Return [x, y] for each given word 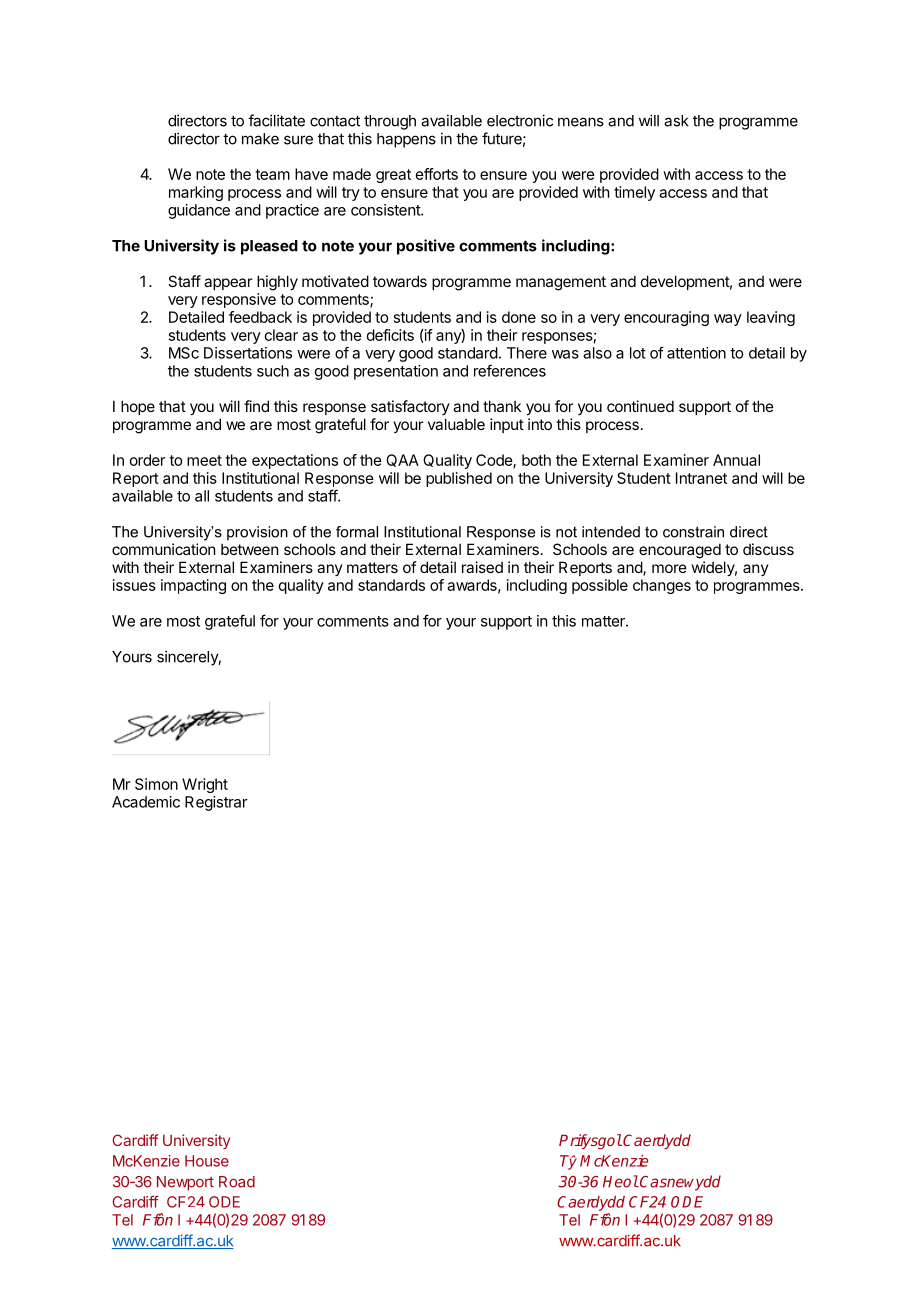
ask [676, 121]
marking [196, 193]
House [207, 1161]
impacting [193, 586]
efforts [437, 174]
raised [482, 567]
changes [662, 586]
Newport [185, 1183]
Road [237, 1182]
